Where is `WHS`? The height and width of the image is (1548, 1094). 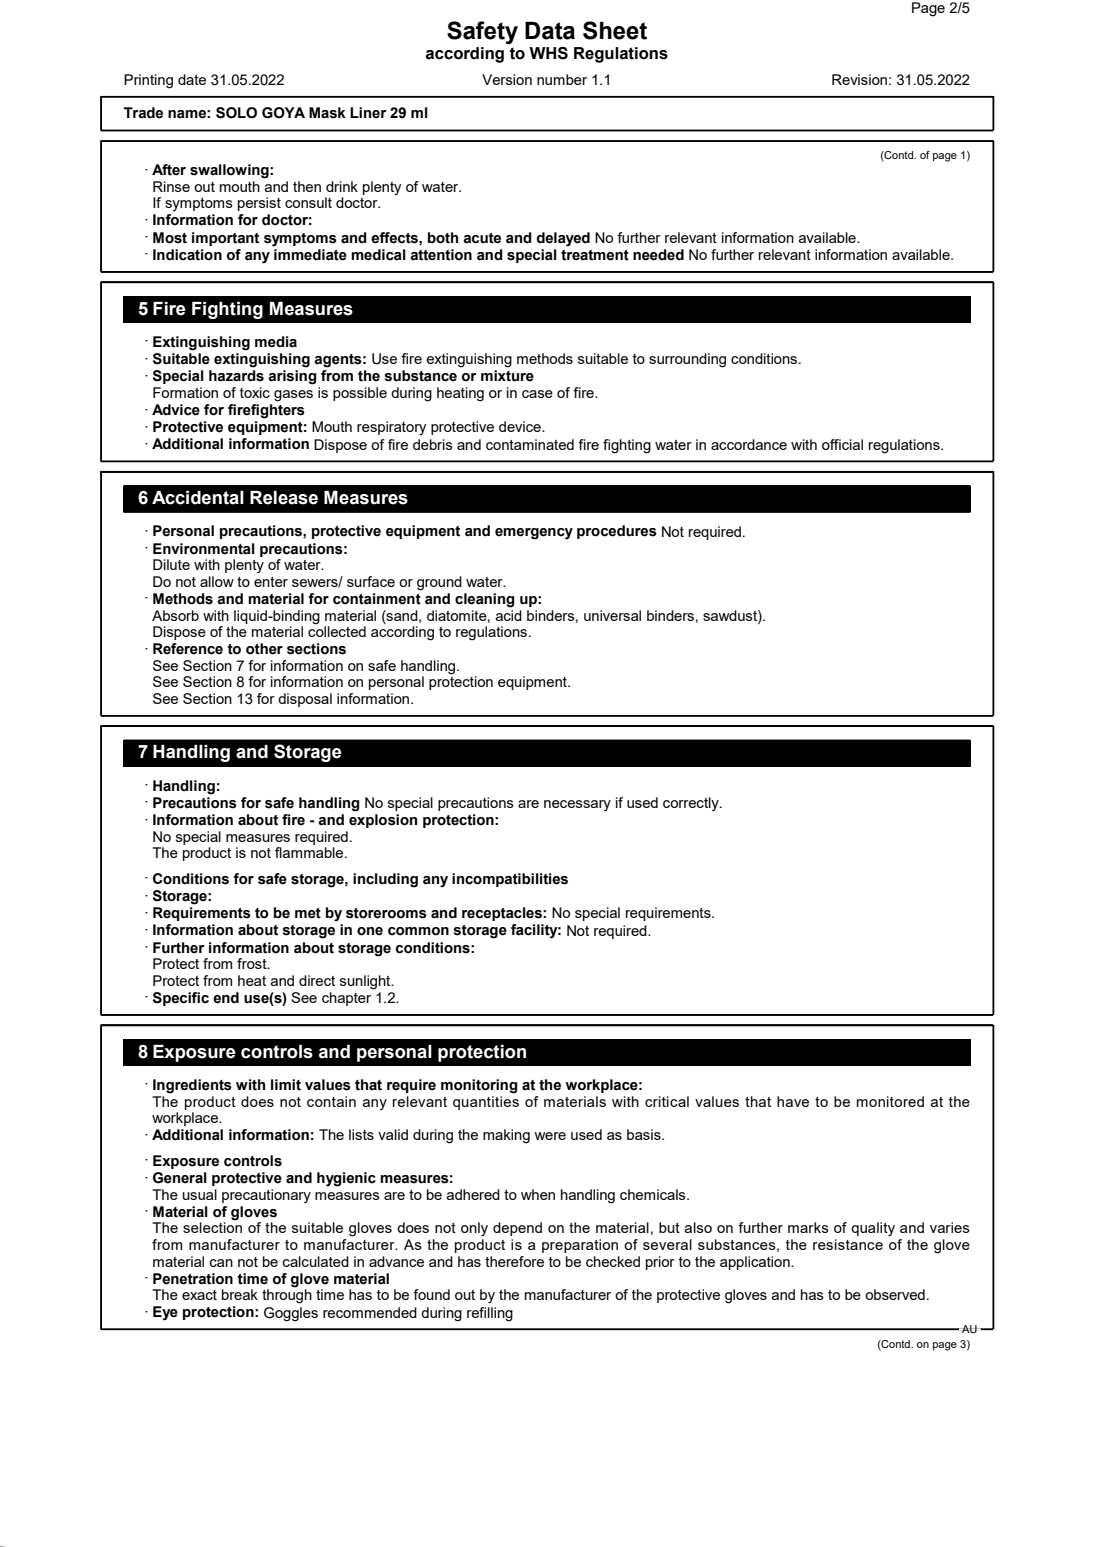
WHS is located at coordinates (548, 53).
